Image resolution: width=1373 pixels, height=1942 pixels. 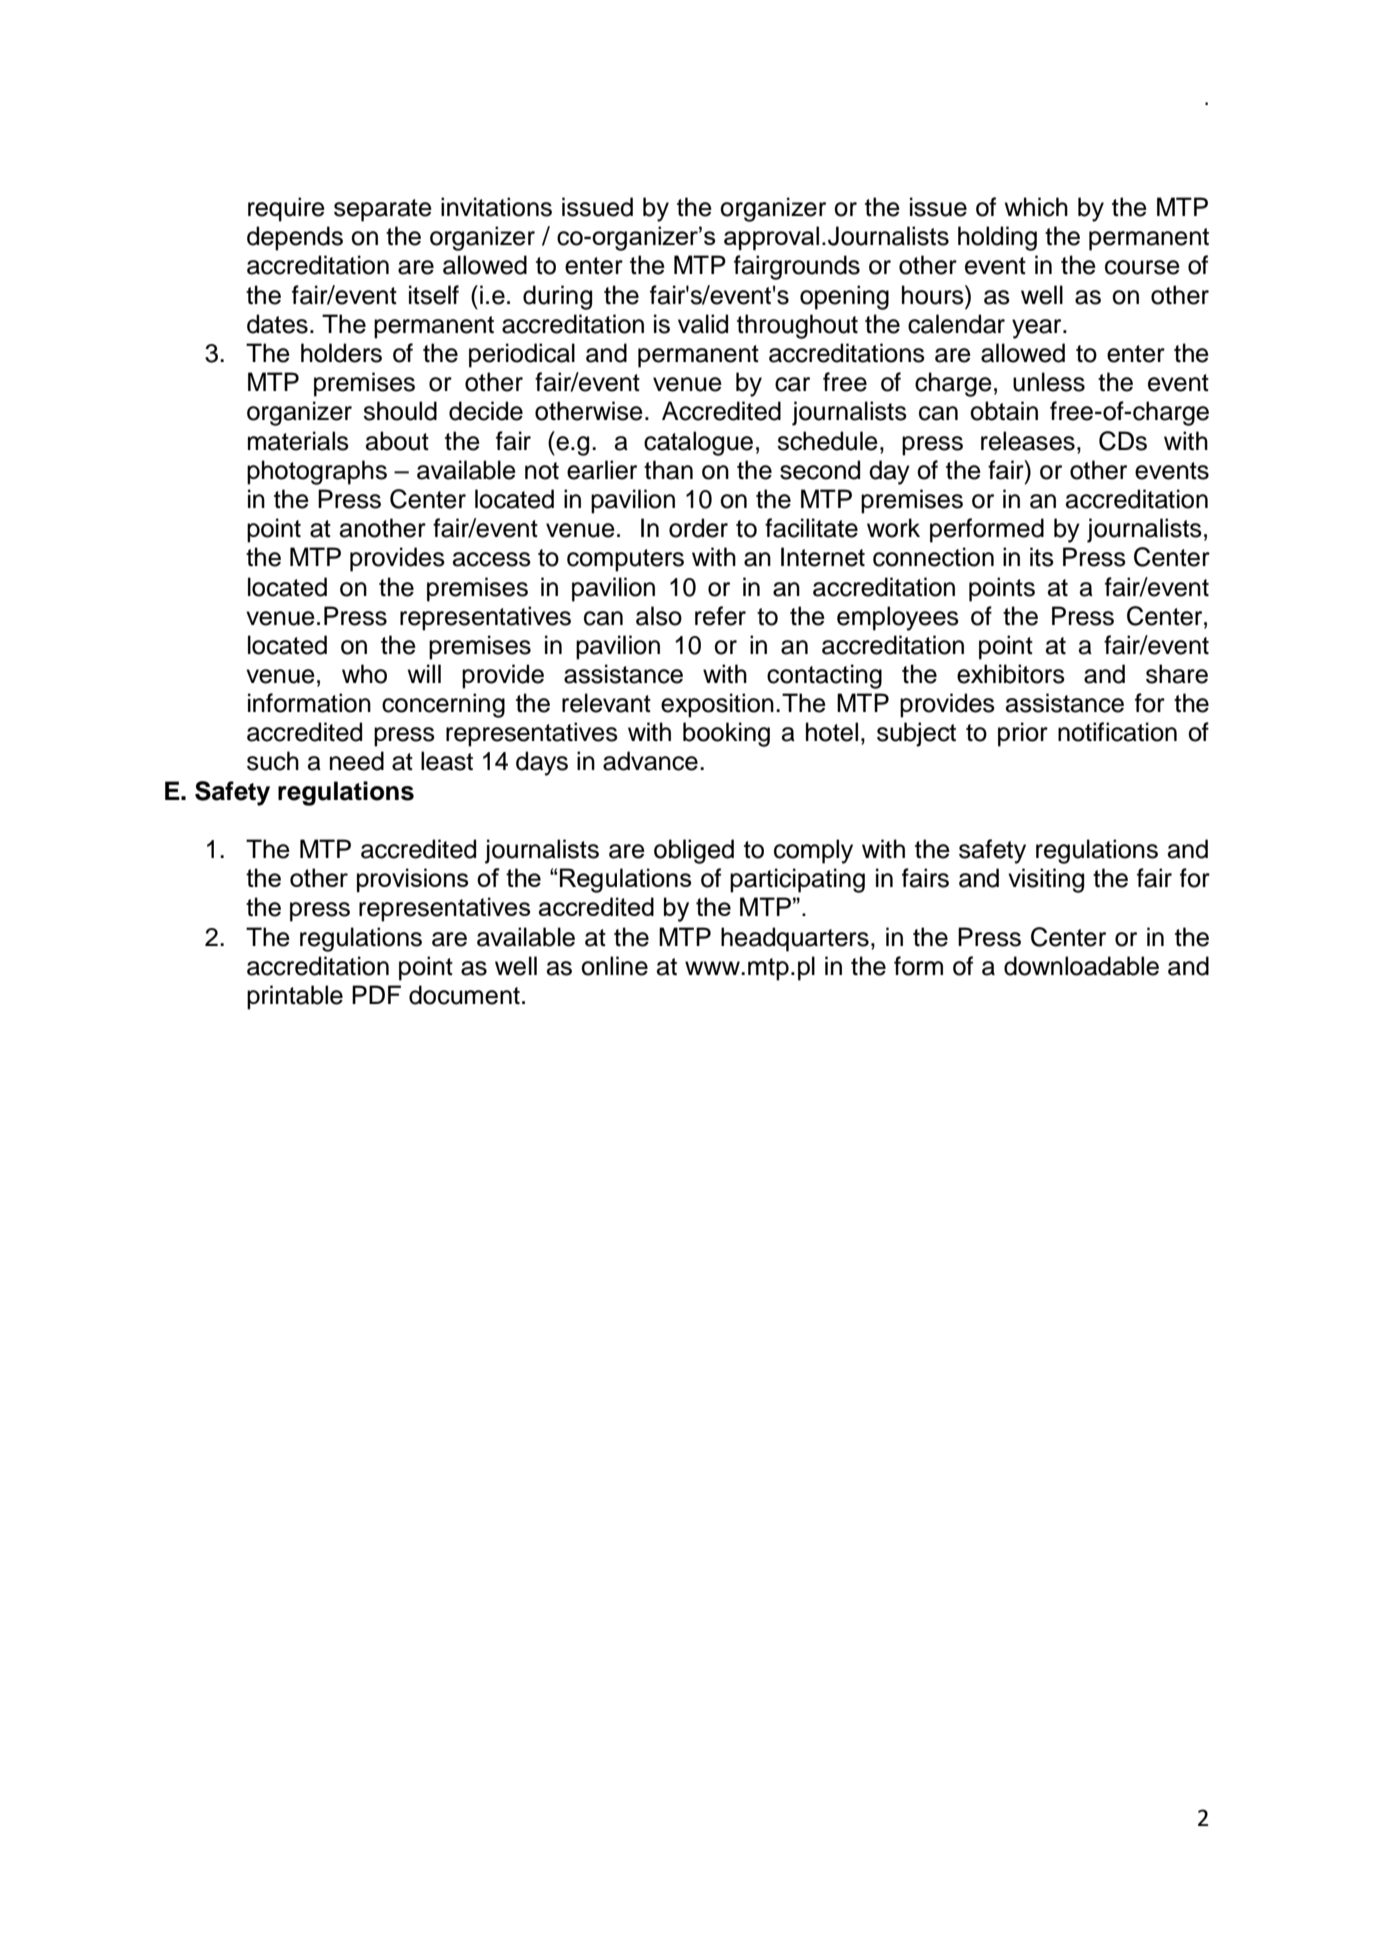 What do you see at coordinates (383, 210) in the screenshot?
I see `separate` at bounding box center [383, 210].
